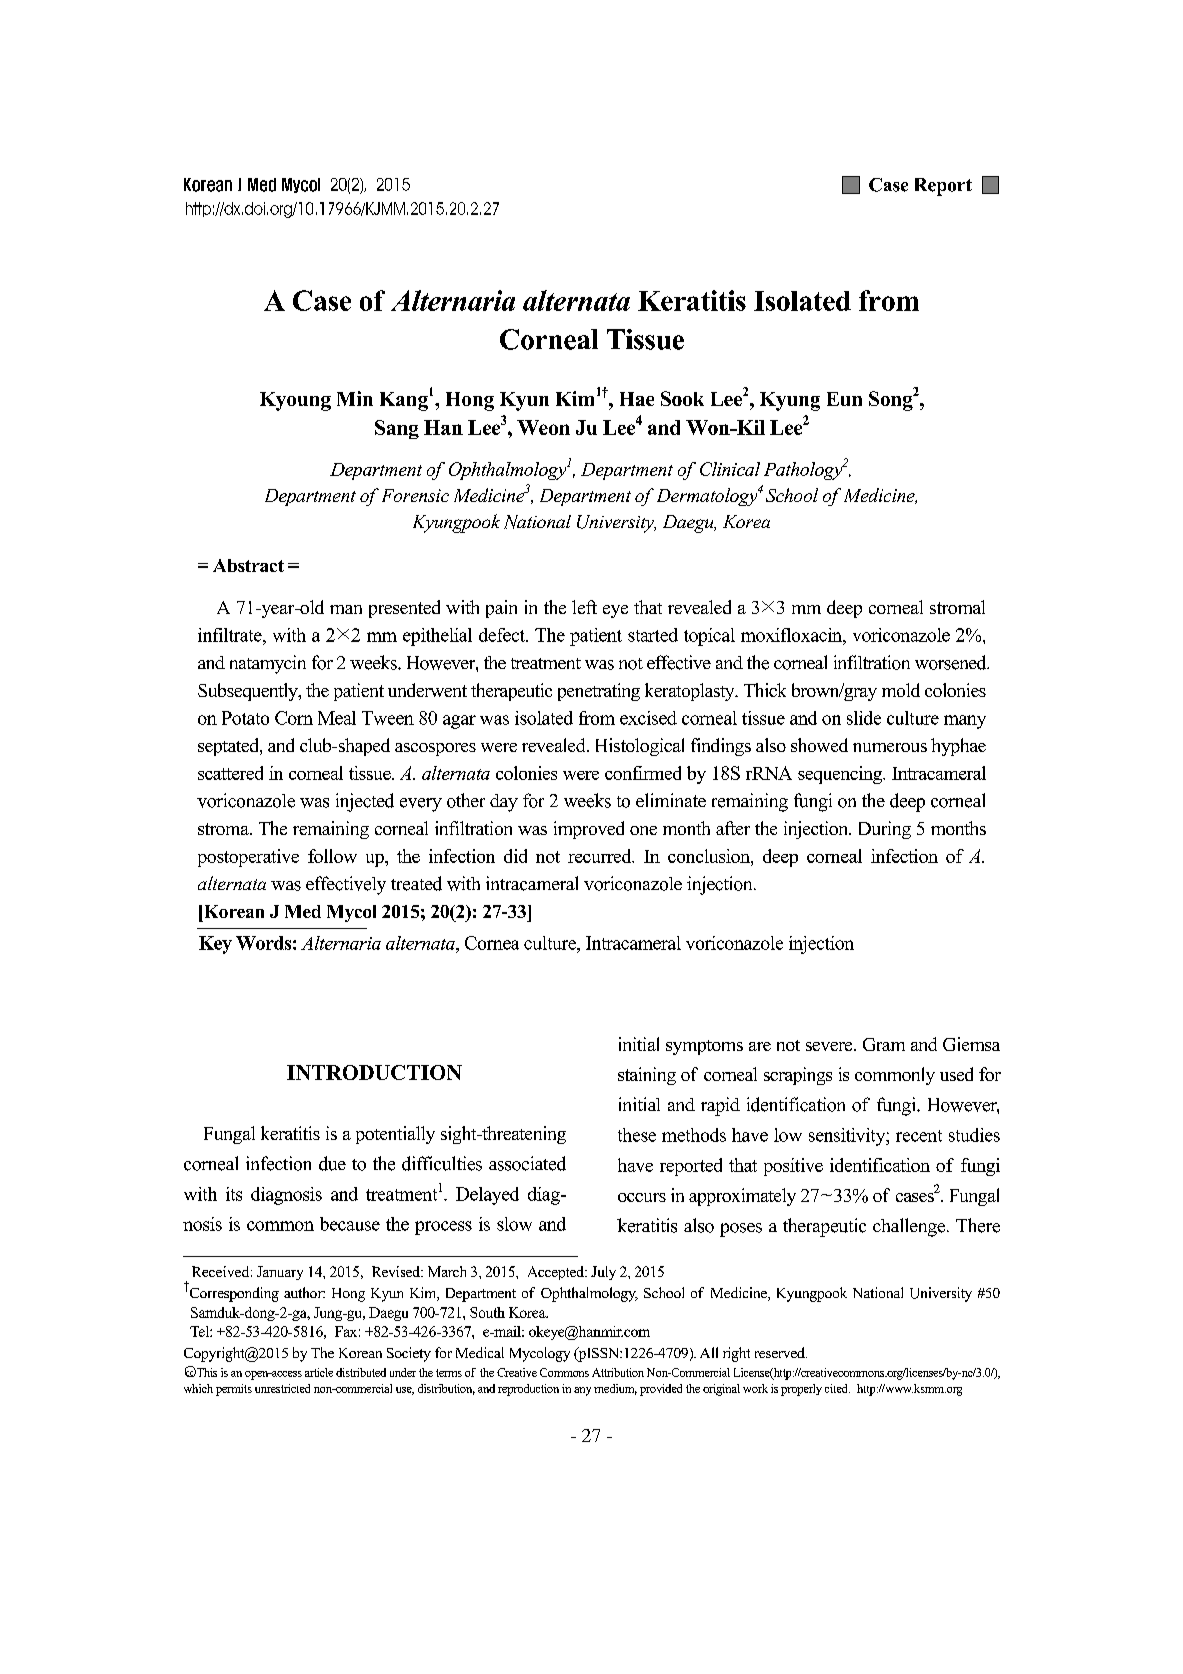  Describe the element at coordinates (397, 429) in the screenshot. I see `Sang` at that location.
